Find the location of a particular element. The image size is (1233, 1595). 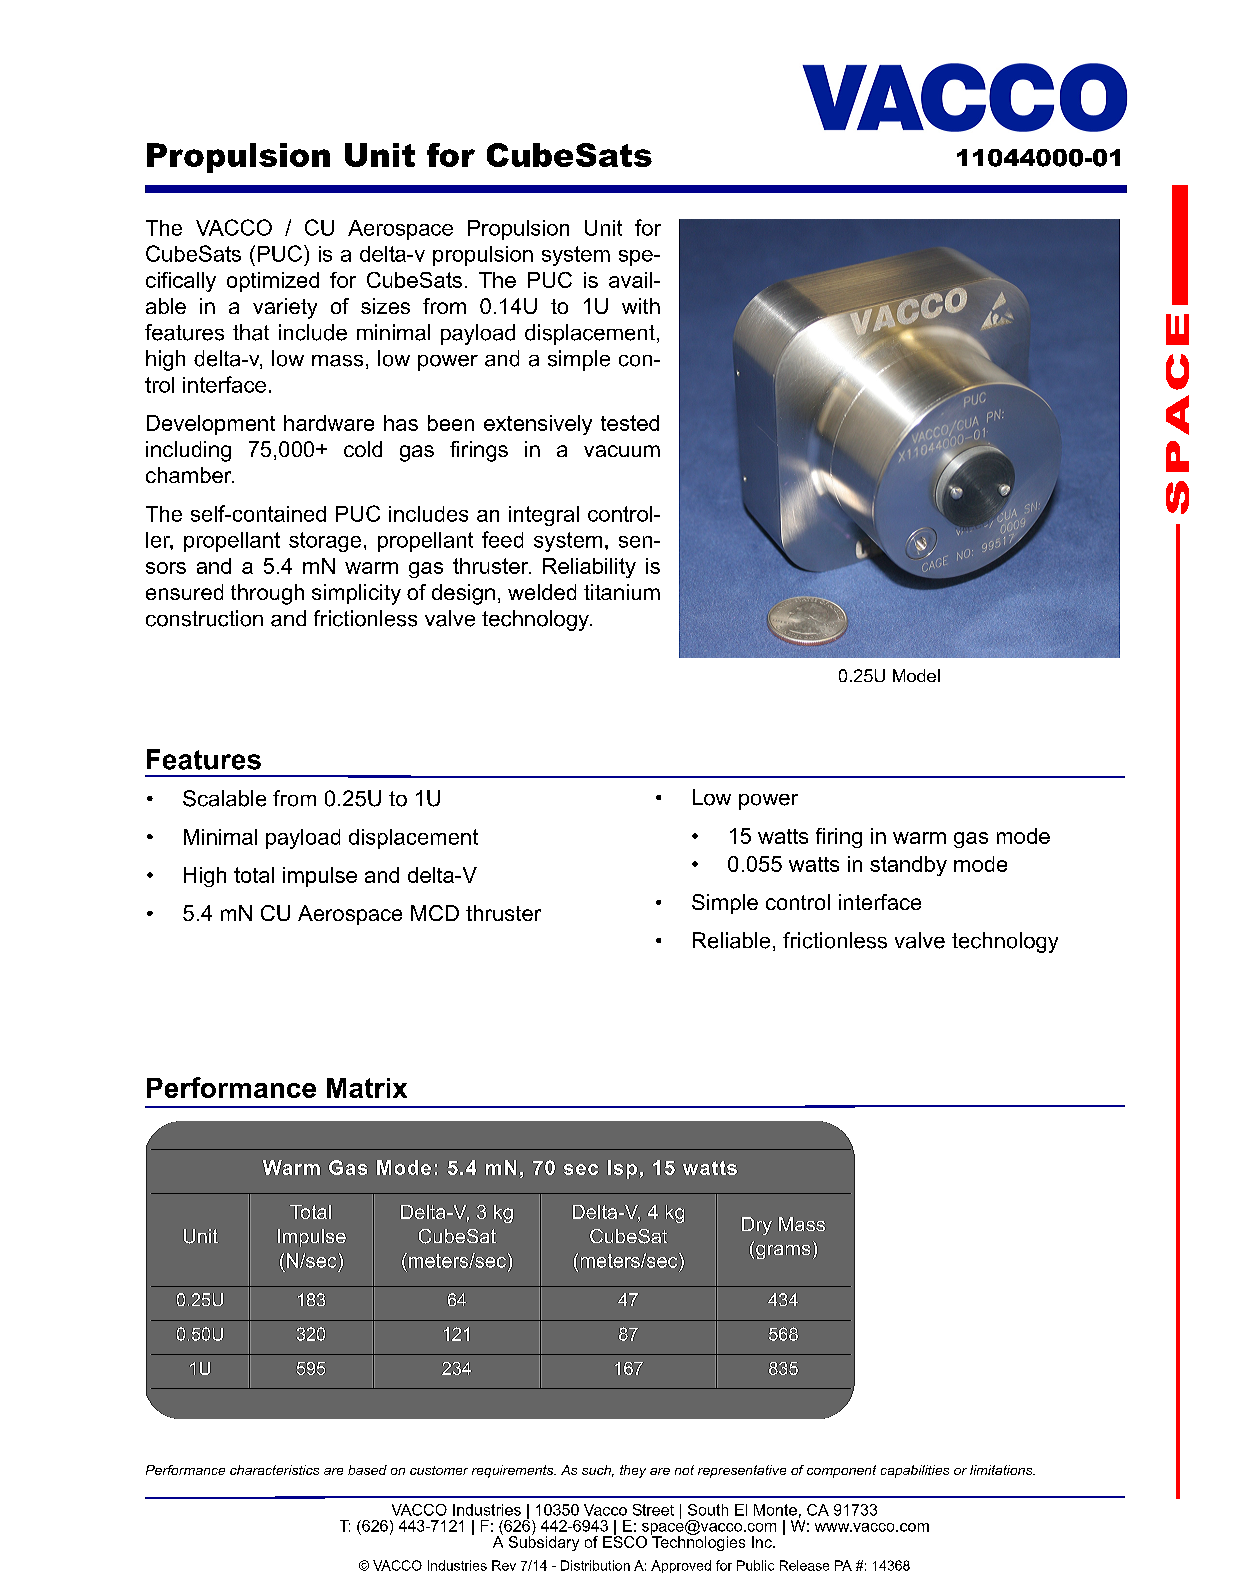

capabilities is located at coordinates (915, 1471).
